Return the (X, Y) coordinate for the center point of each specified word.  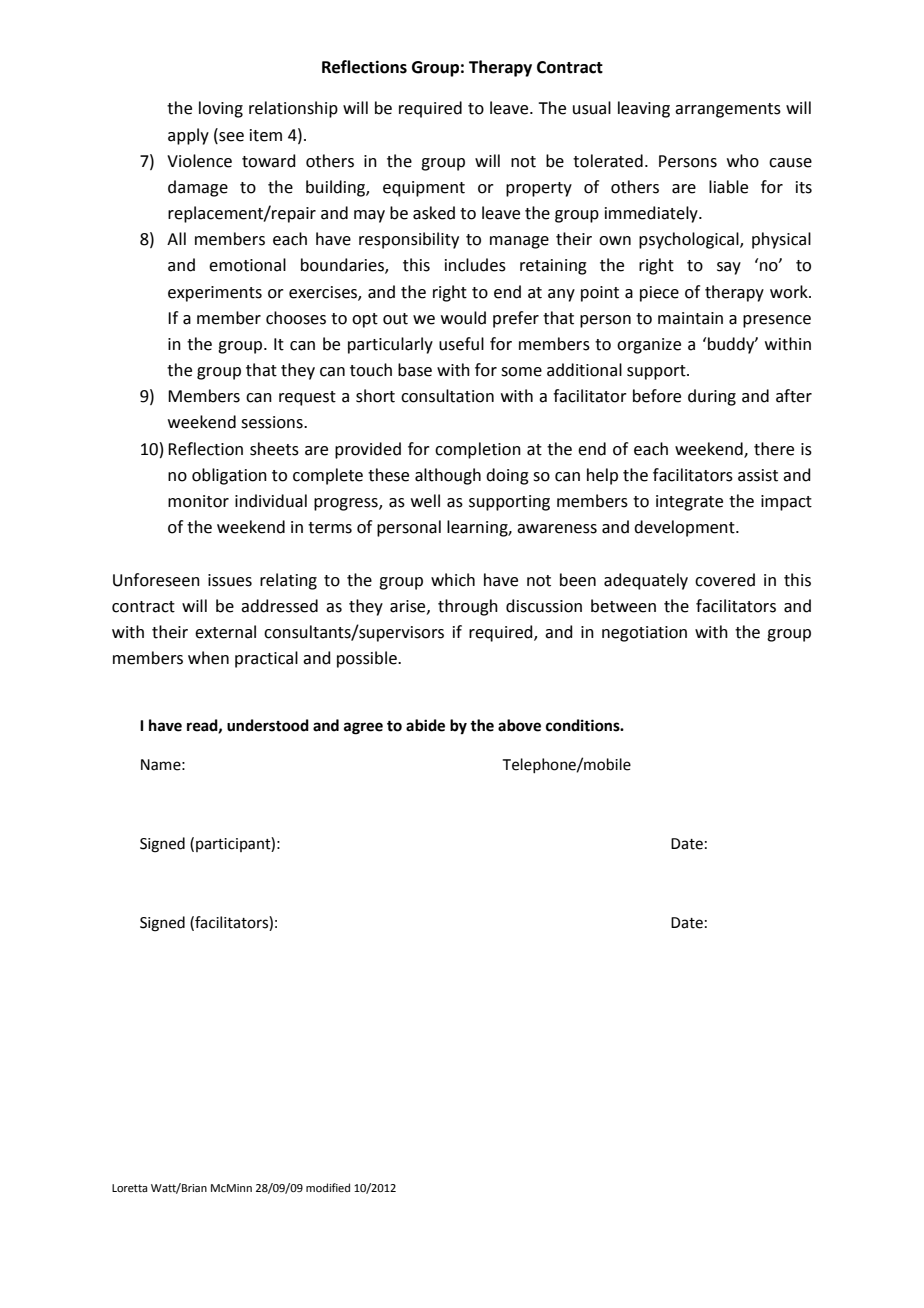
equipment (424, 189)
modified (328, 1187)
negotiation (644, 634)
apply (188, 136)
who (743, 161)
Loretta (129, 1188)
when (208, 658)
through (468, 607)
